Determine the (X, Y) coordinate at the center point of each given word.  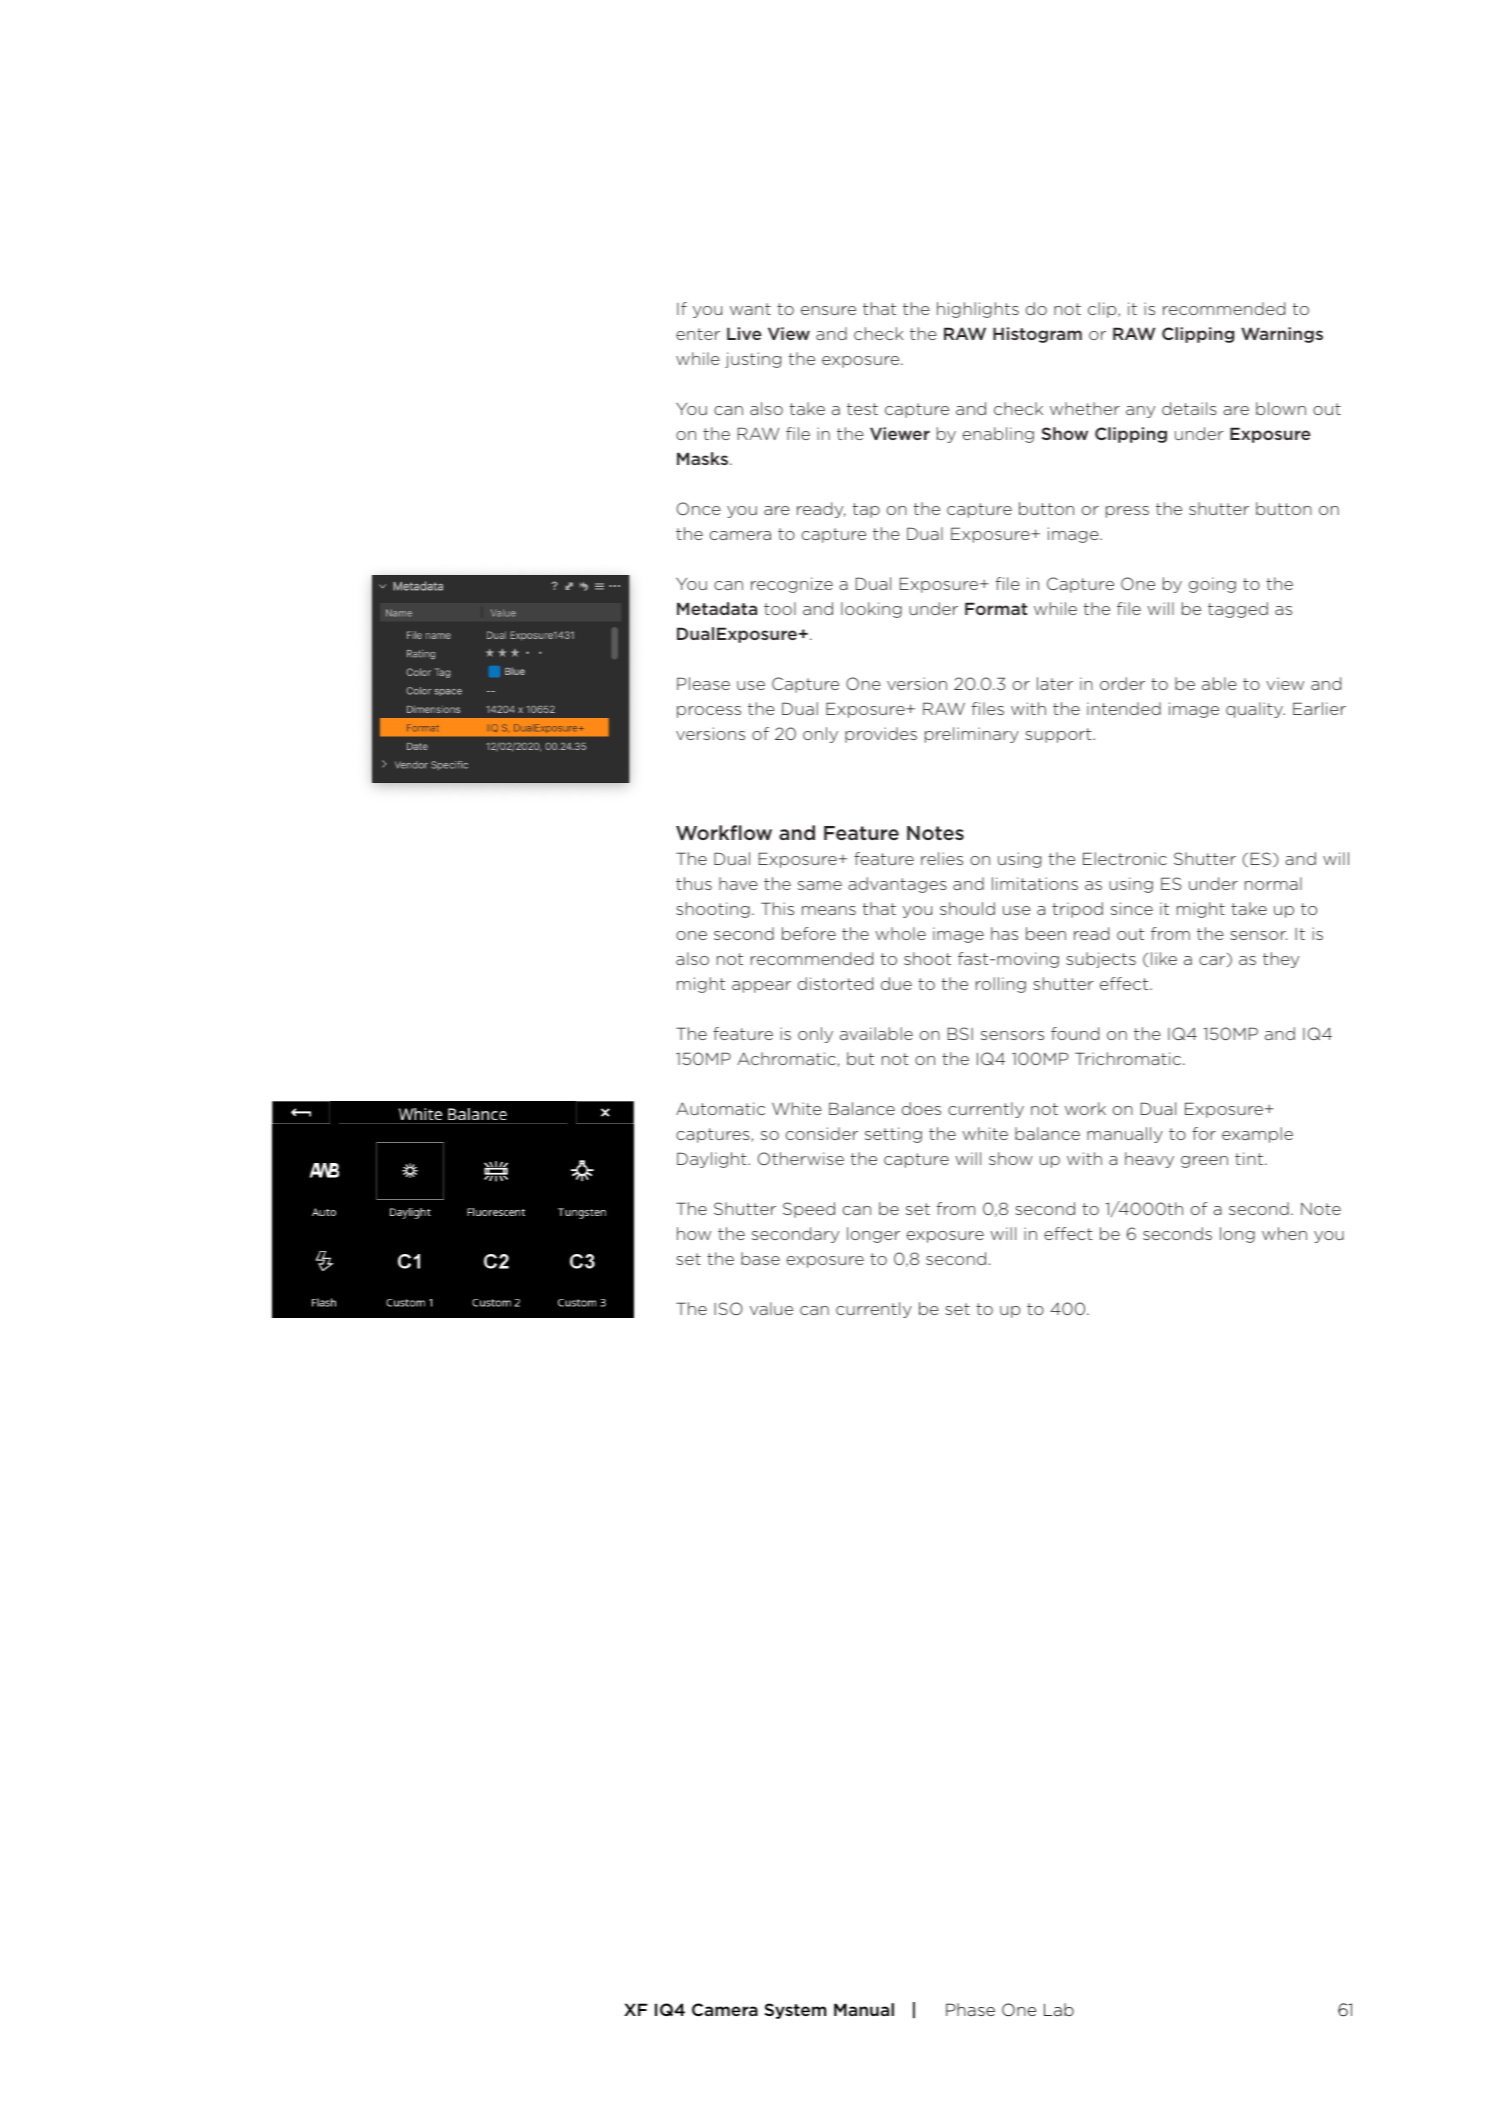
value (771, 1308)
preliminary (972, 735)
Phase (970, 2009)
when (1284, 1233)
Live (744, 333)
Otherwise (801, 1158)
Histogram (1037, 335)
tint (1249, 1158)
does (921, 1108)
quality (1255, 710)
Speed (809, 1210)
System (795, 2011)
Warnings (1282, 335)
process (709, 712)
